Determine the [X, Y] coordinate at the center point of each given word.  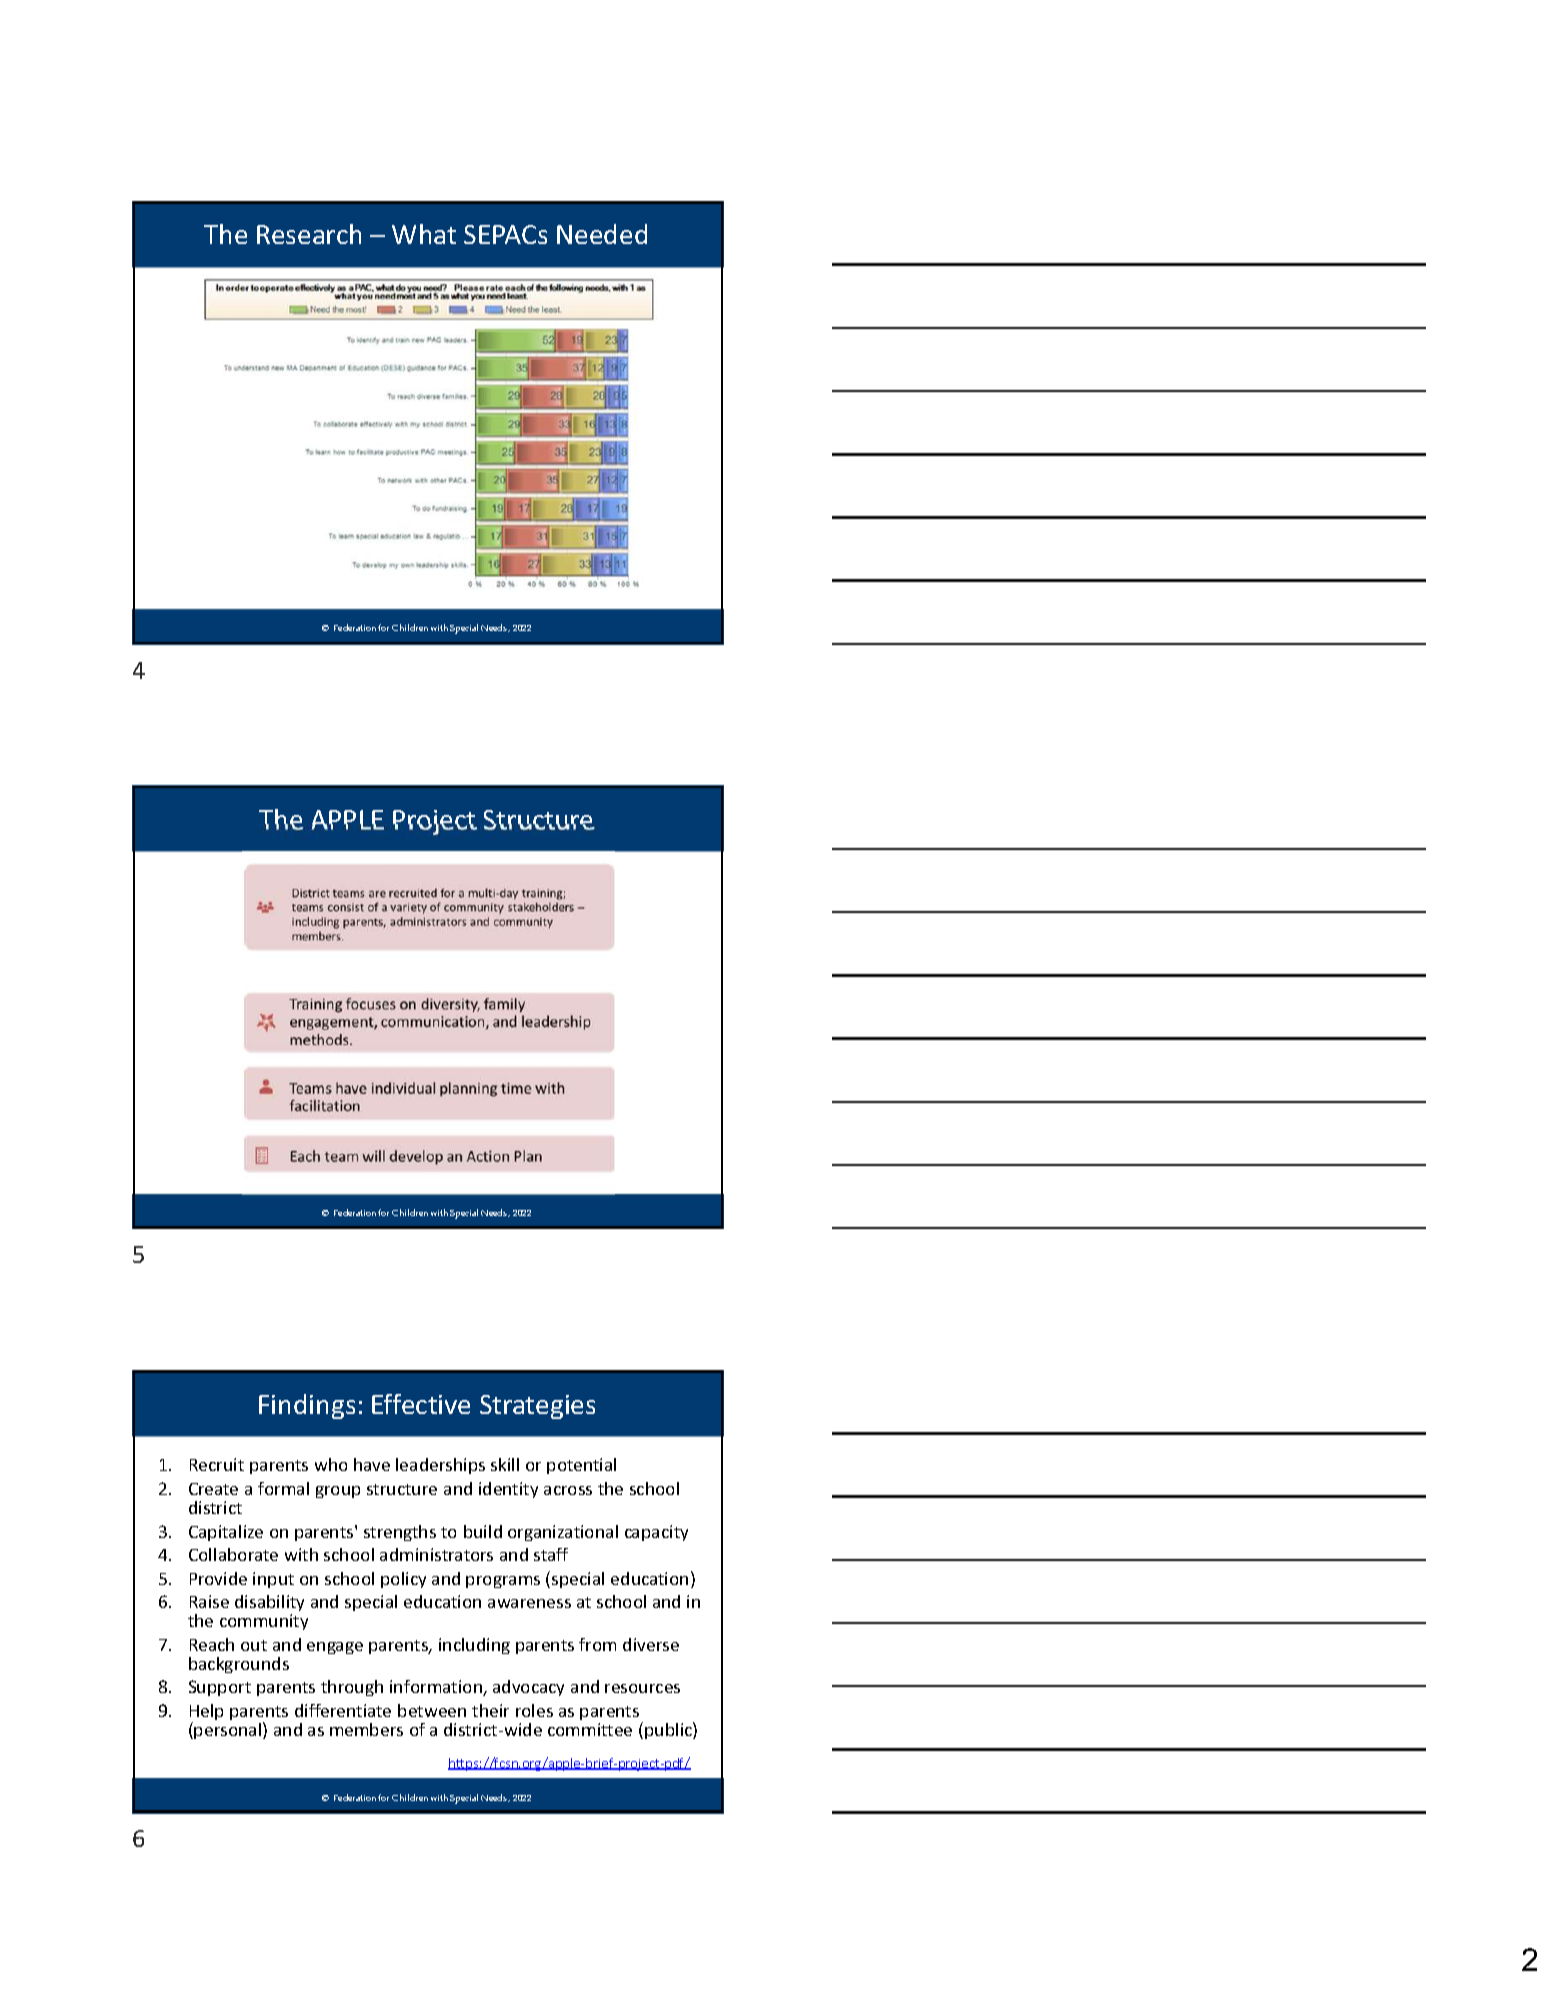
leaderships [440, 1466]
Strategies [537, 1407]
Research [309, 234]
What [424, 234]
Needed [602, 234]
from [597, 1644]
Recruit [217, 1464]
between [432, 1710]
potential [581, 1466]
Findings [307, 1406]
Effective [421, 1404]
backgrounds [239, 1665]
